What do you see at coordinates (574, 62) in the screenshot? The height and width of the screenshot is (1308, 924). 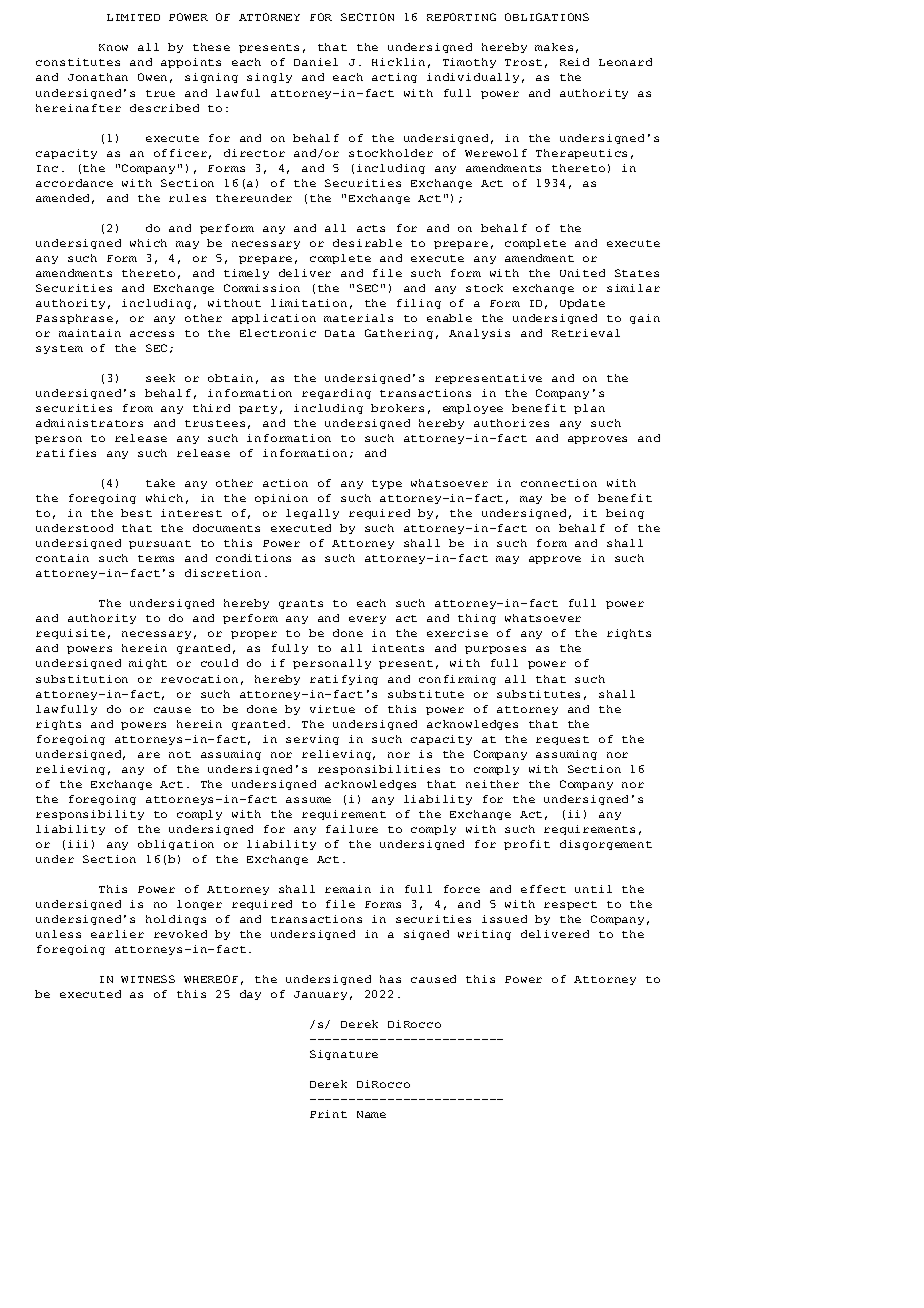 I see `Reid` at bounding box center [574, 62].
